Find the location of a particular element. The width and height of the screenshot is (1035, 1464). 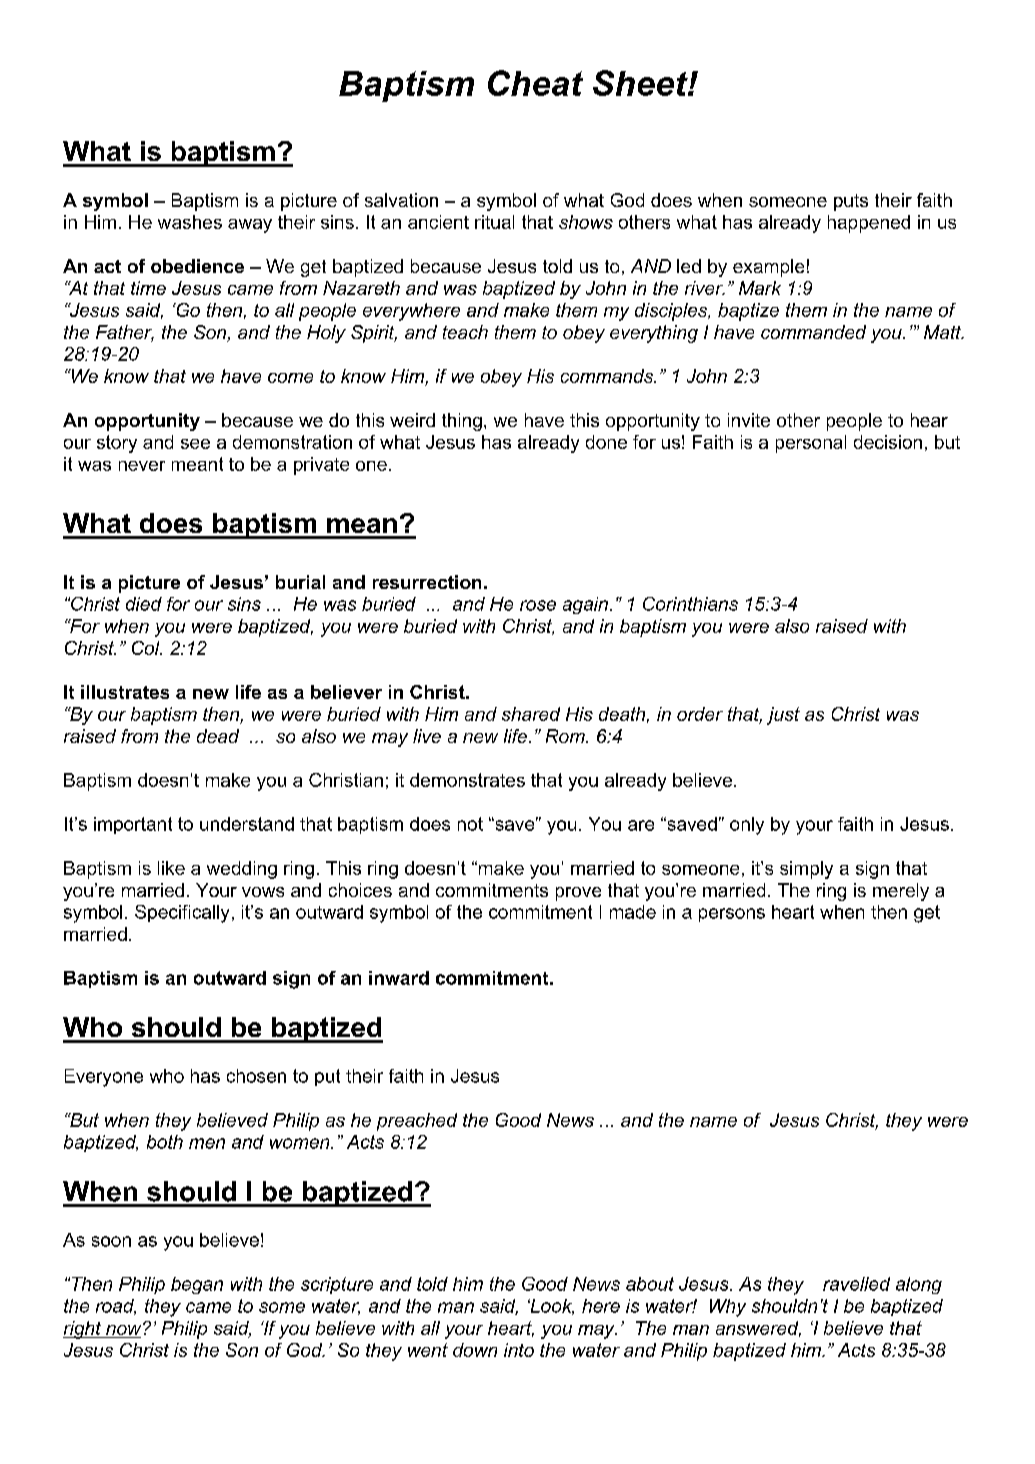

chosen is located at coordinates (256, 1076).
